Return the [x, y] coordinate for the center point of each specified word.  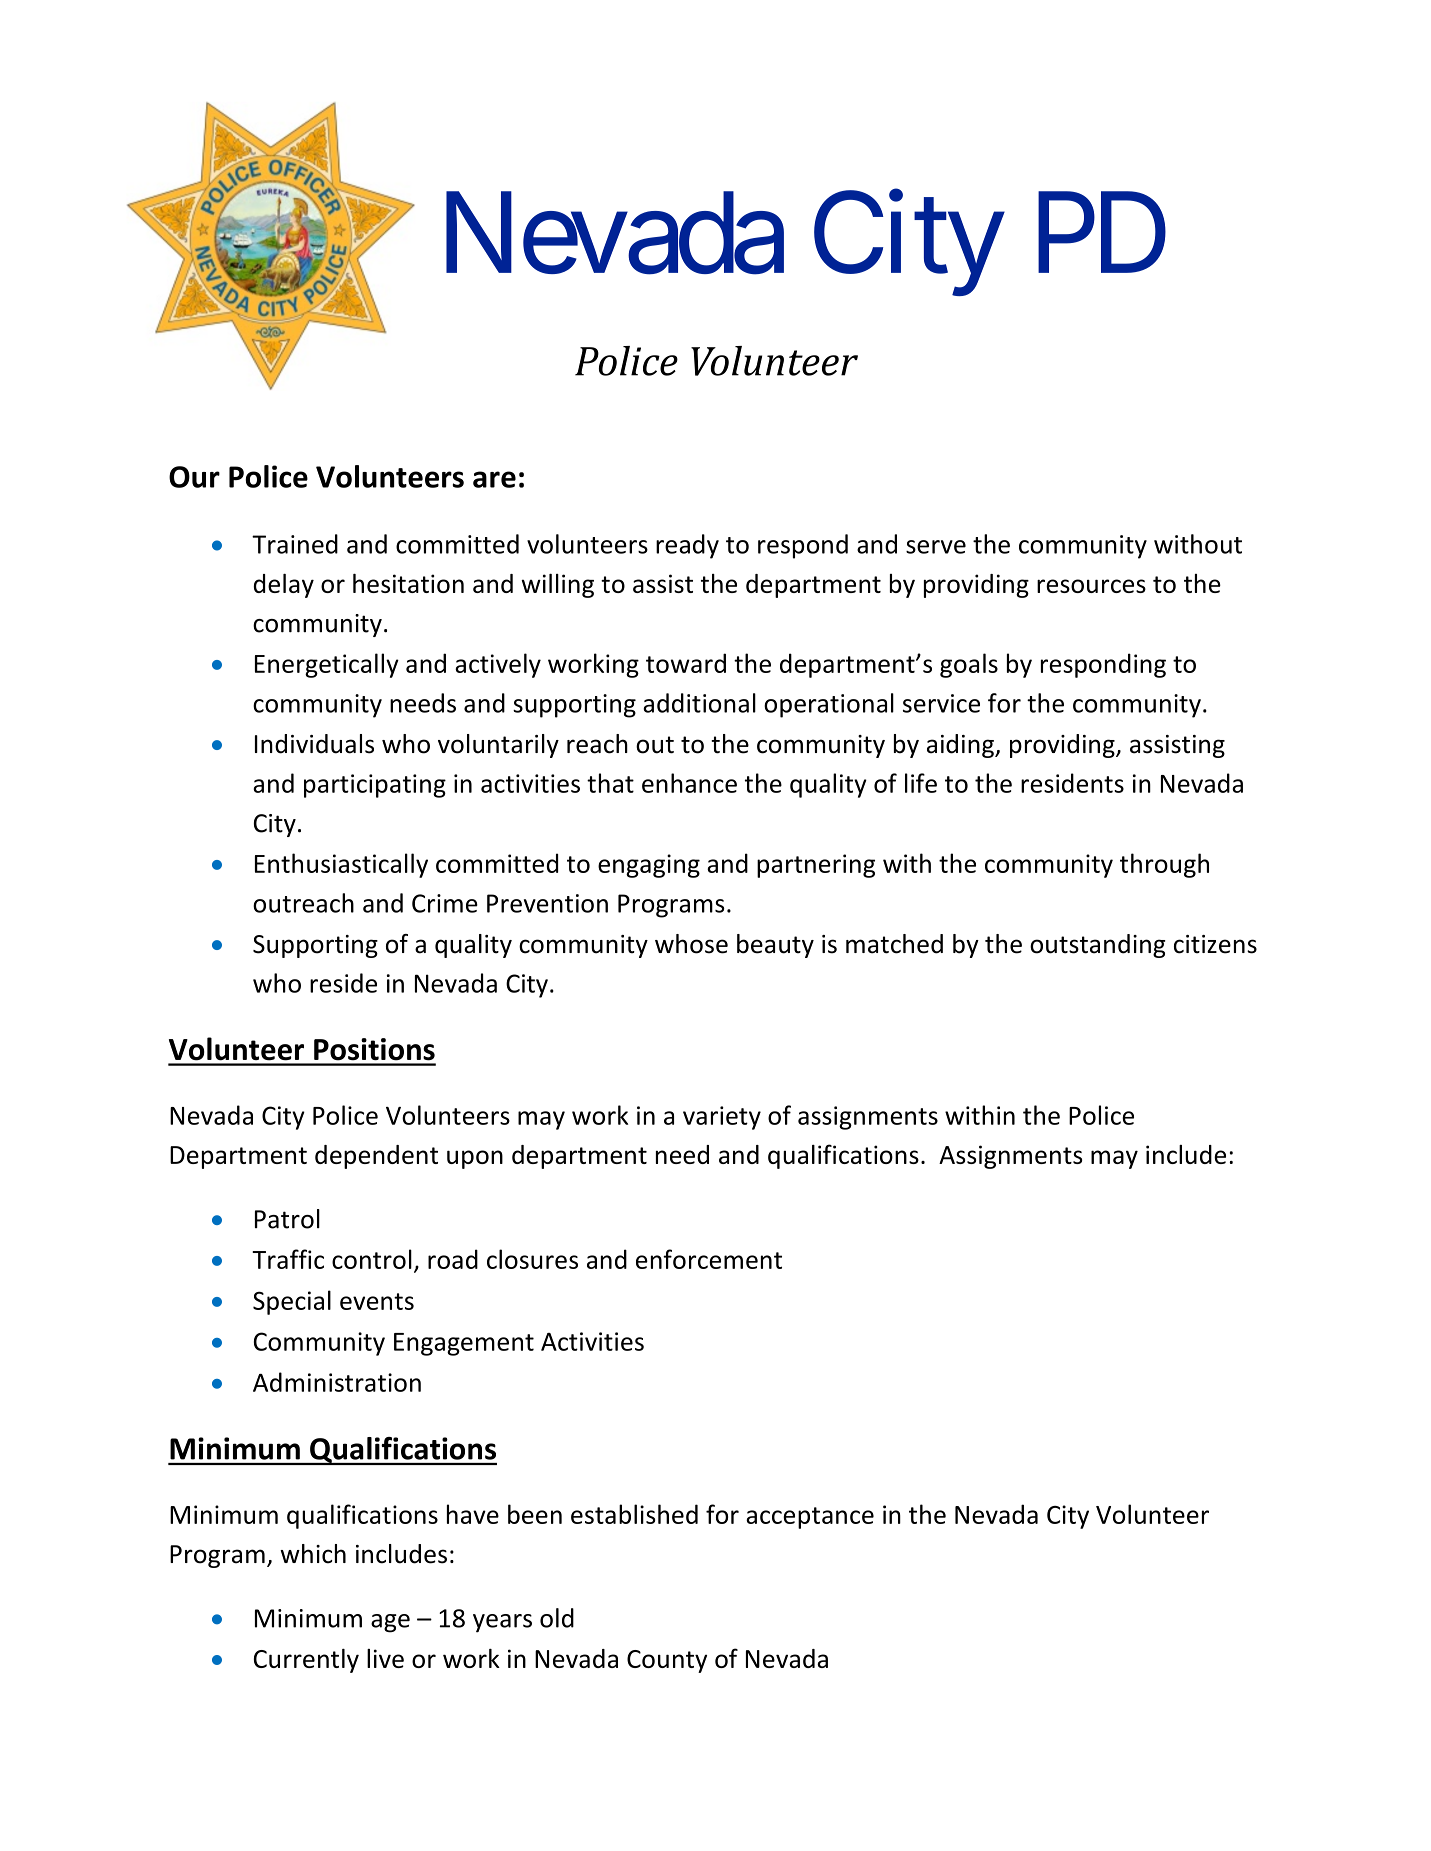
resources [1091, 586]
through [1164, 865]
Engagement [464, 1344]
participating [375, 786]
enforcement [709, 1259]
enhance [689, 783]
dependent [376, 1157]
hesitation [408, 583]
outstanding [1098, 946]
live [385, 1658]
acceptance [810, 1518]
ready [687, 546]
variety [722, 1118]
